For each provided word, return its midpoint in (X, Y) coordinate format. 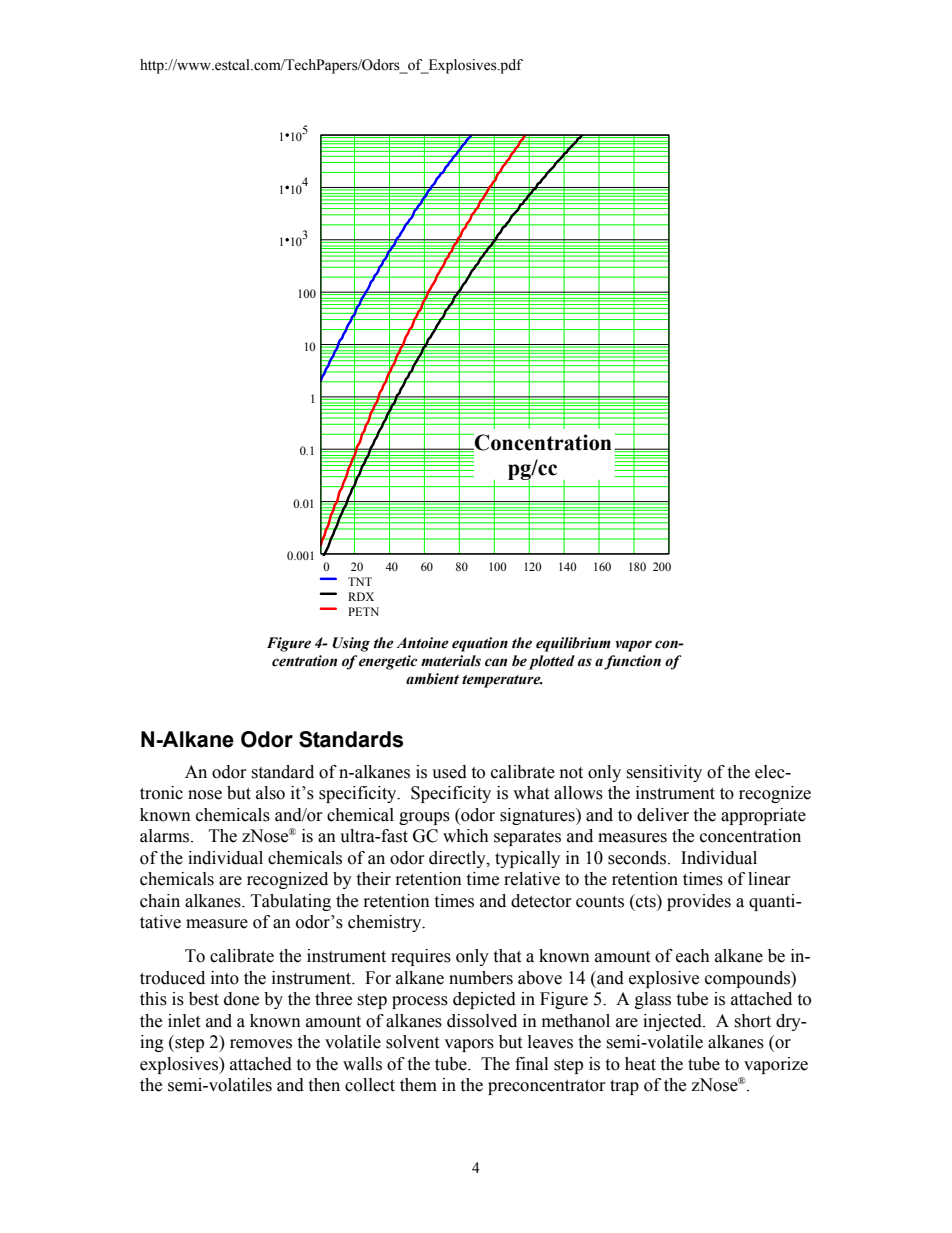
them (418, 1085)
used (449, 772)
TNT (360, 581)
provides (699, 902)
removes (261, 1044)
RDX (361, 596)
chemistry (386, 923)
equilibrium (573, 644)
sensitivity (664, 773)
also (270, 793)
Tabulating (291, 902)
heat (640, 1064)
